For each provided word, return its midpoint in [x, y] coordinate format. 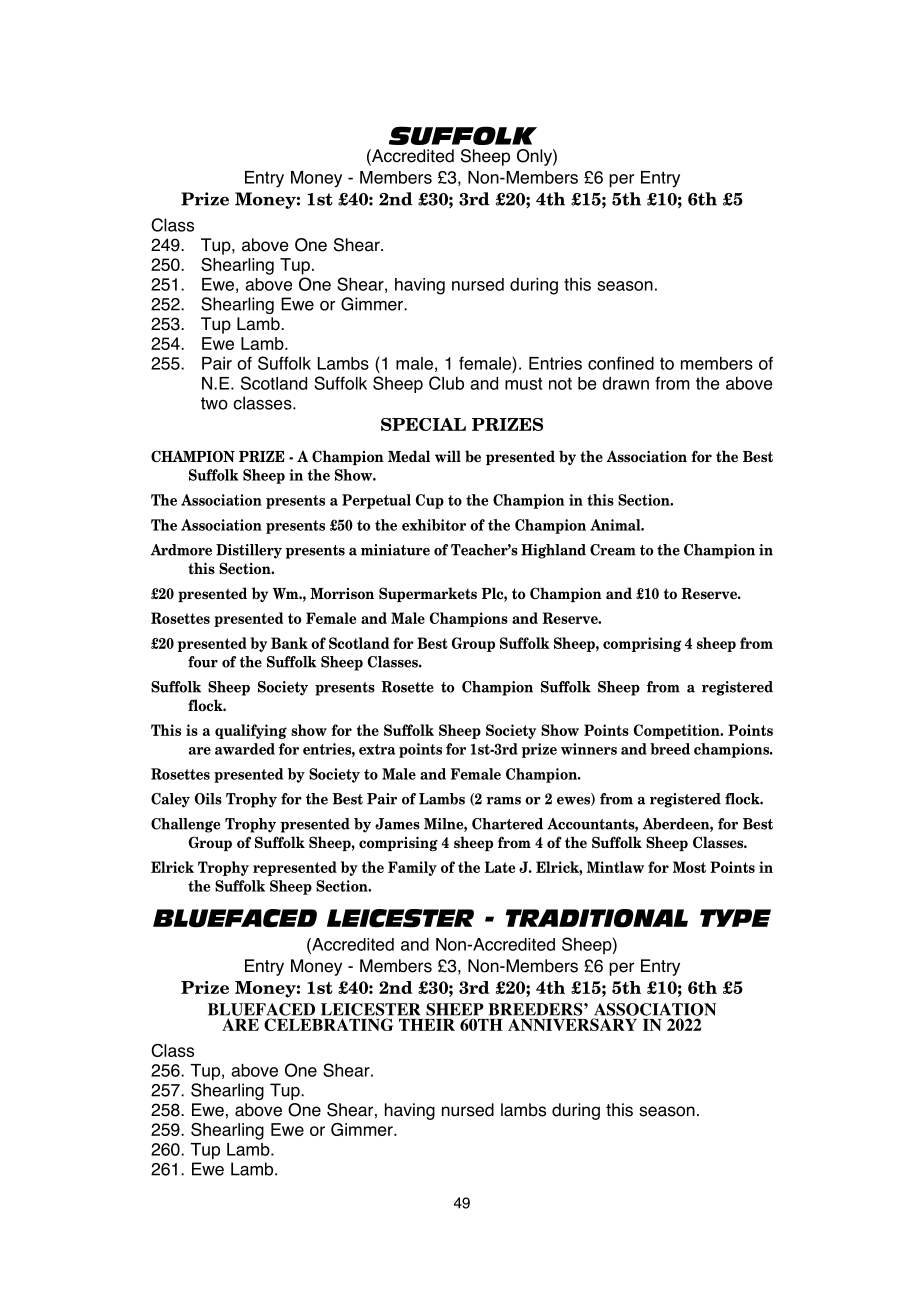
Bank [289, 643]
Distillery [249, 551]
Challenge [185, 825]
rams [503, 801]
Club [446, 383]
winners [589, 749]
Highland [553, 551]
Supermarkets [428, 594]
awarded [245, 749]
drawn [625, 383]
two [214, 403]
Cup [430, 501]
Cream [613, 550]
